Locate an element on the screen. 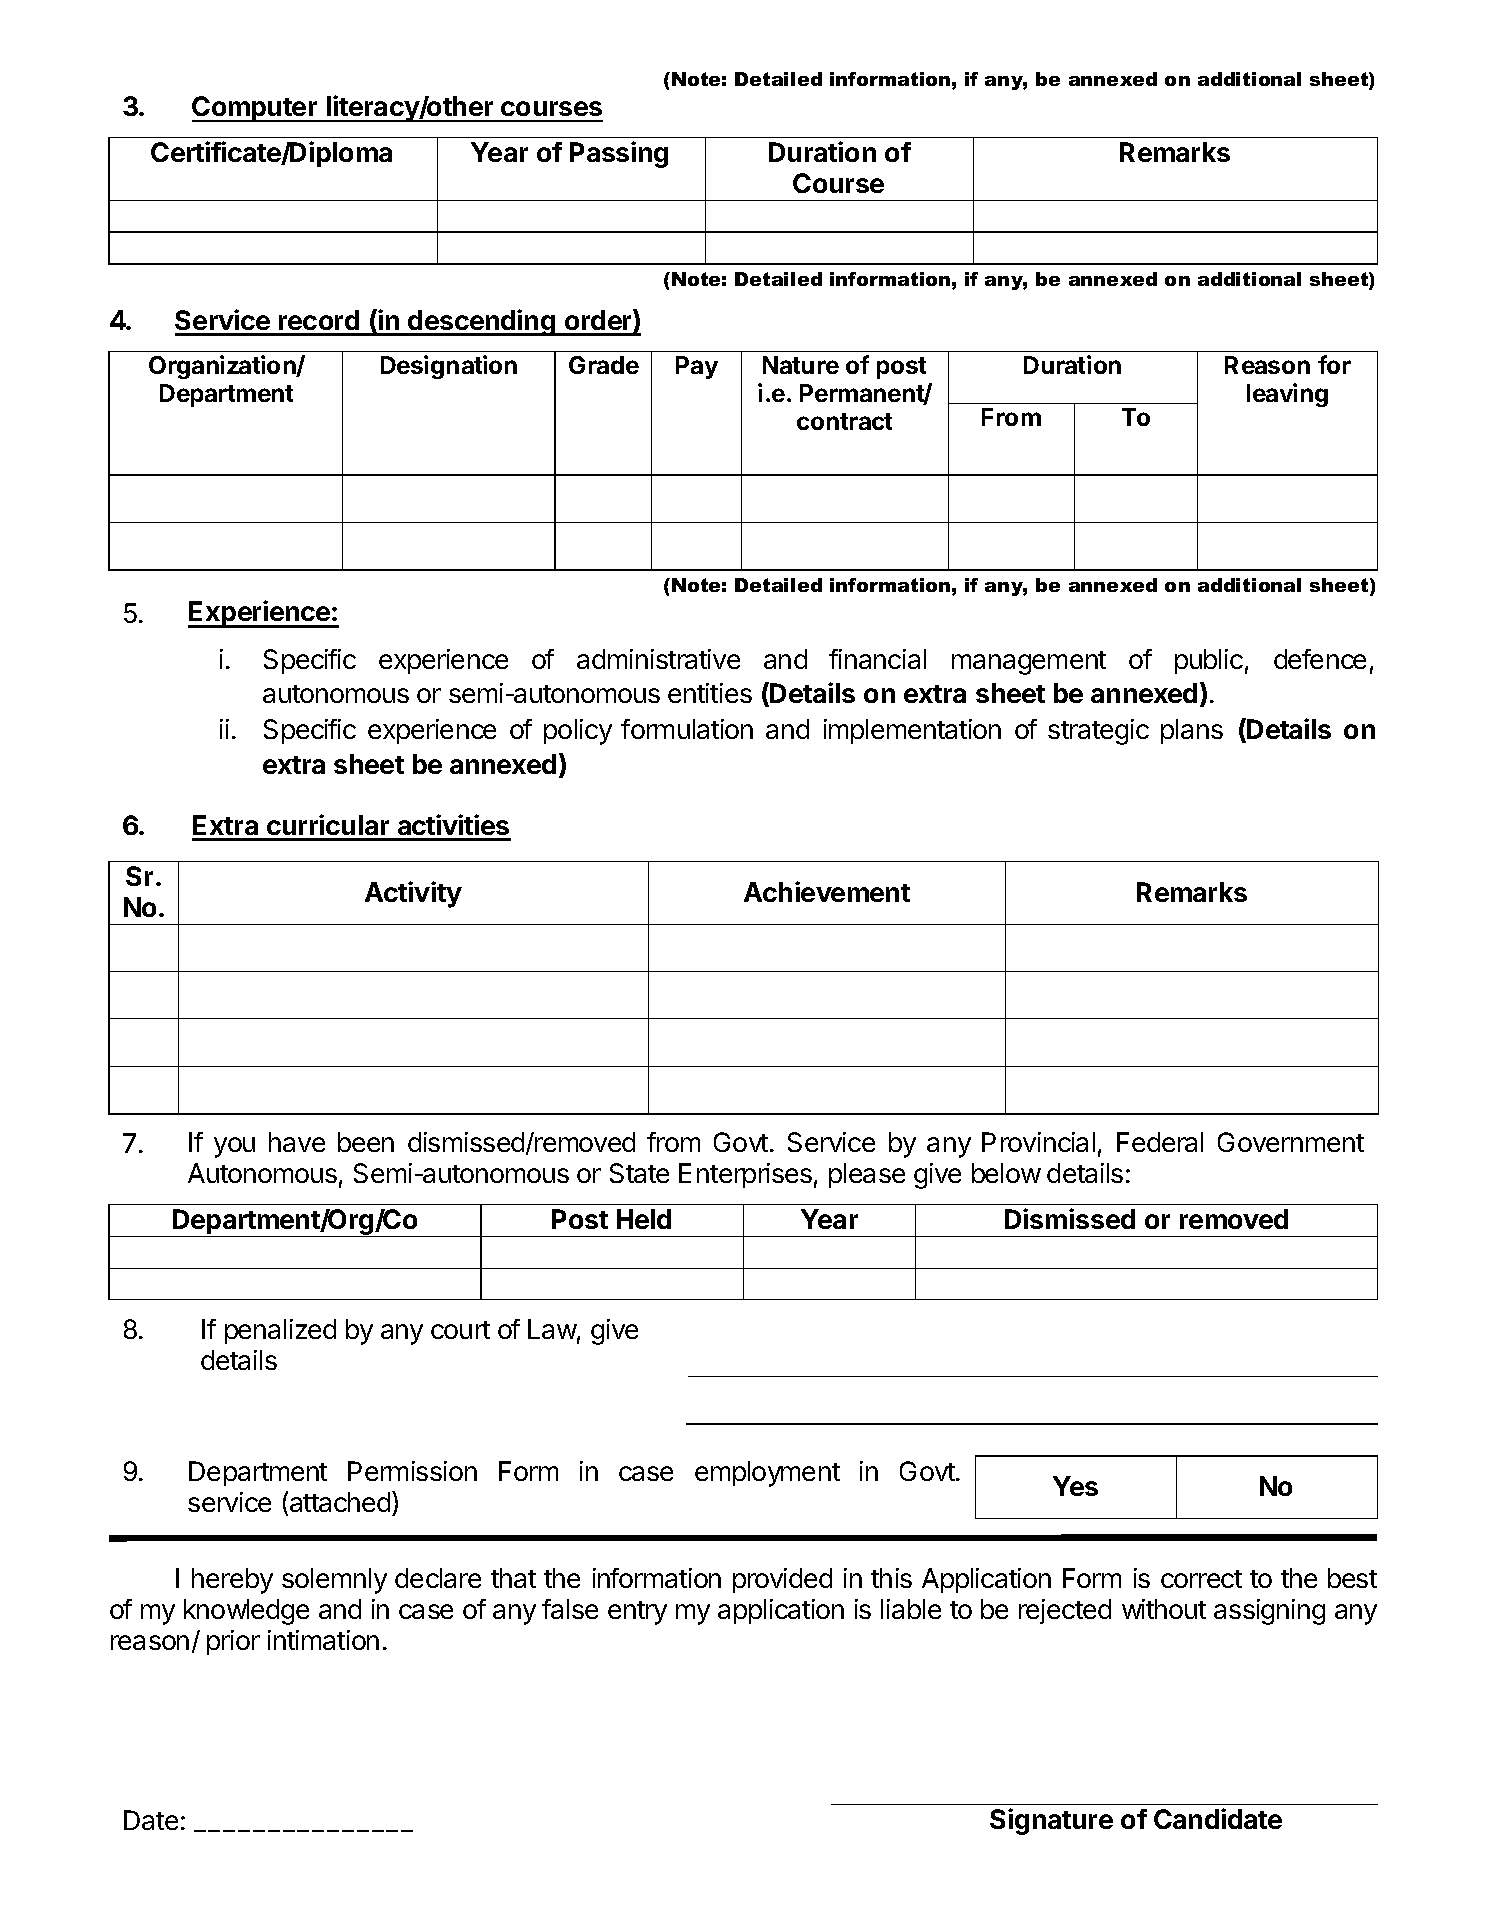  provided is located at coordinates (782, 1580).
